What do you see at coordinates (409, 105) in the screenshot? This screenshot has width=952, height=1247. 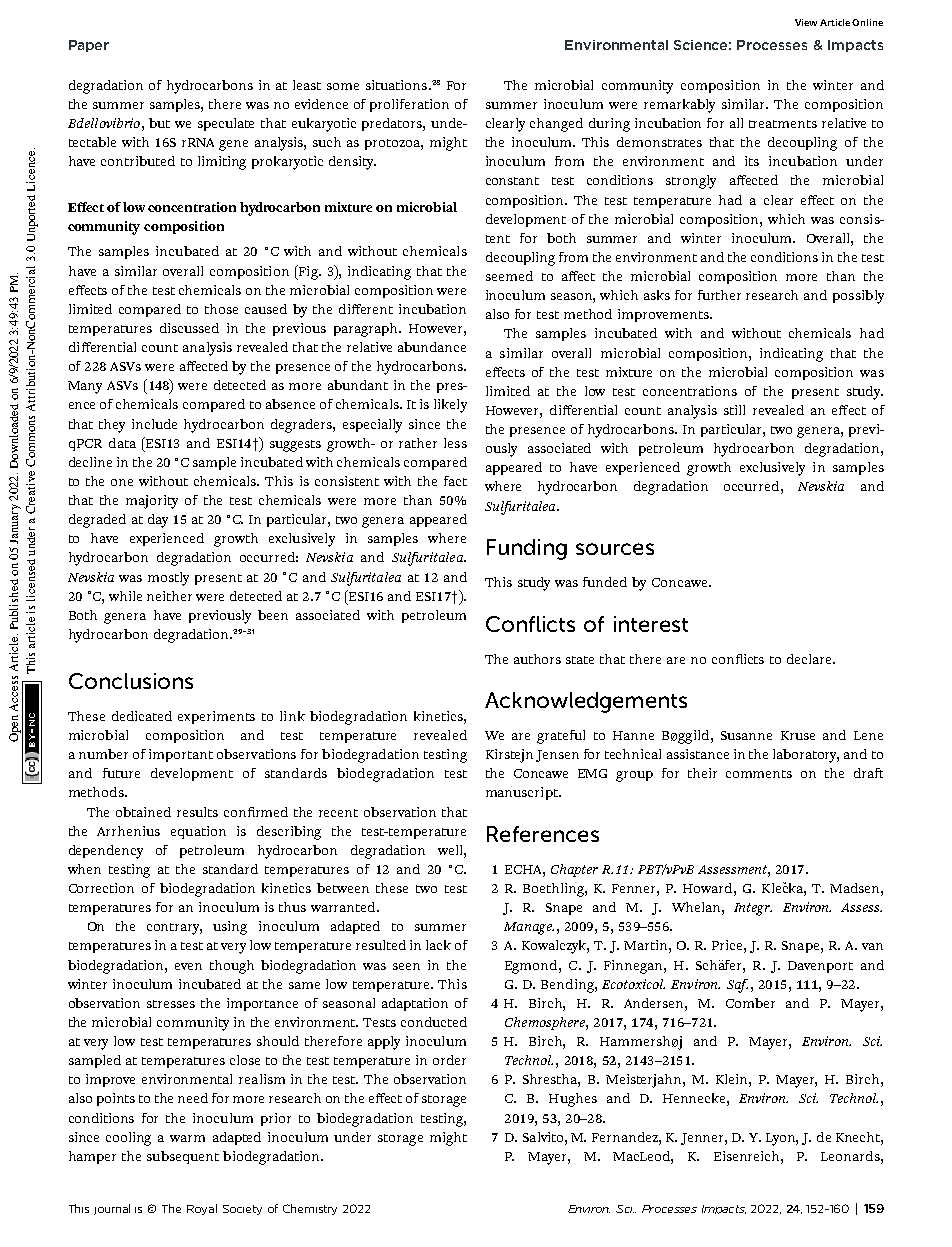 I see `proliferation` at bounding box center [409, 105].
